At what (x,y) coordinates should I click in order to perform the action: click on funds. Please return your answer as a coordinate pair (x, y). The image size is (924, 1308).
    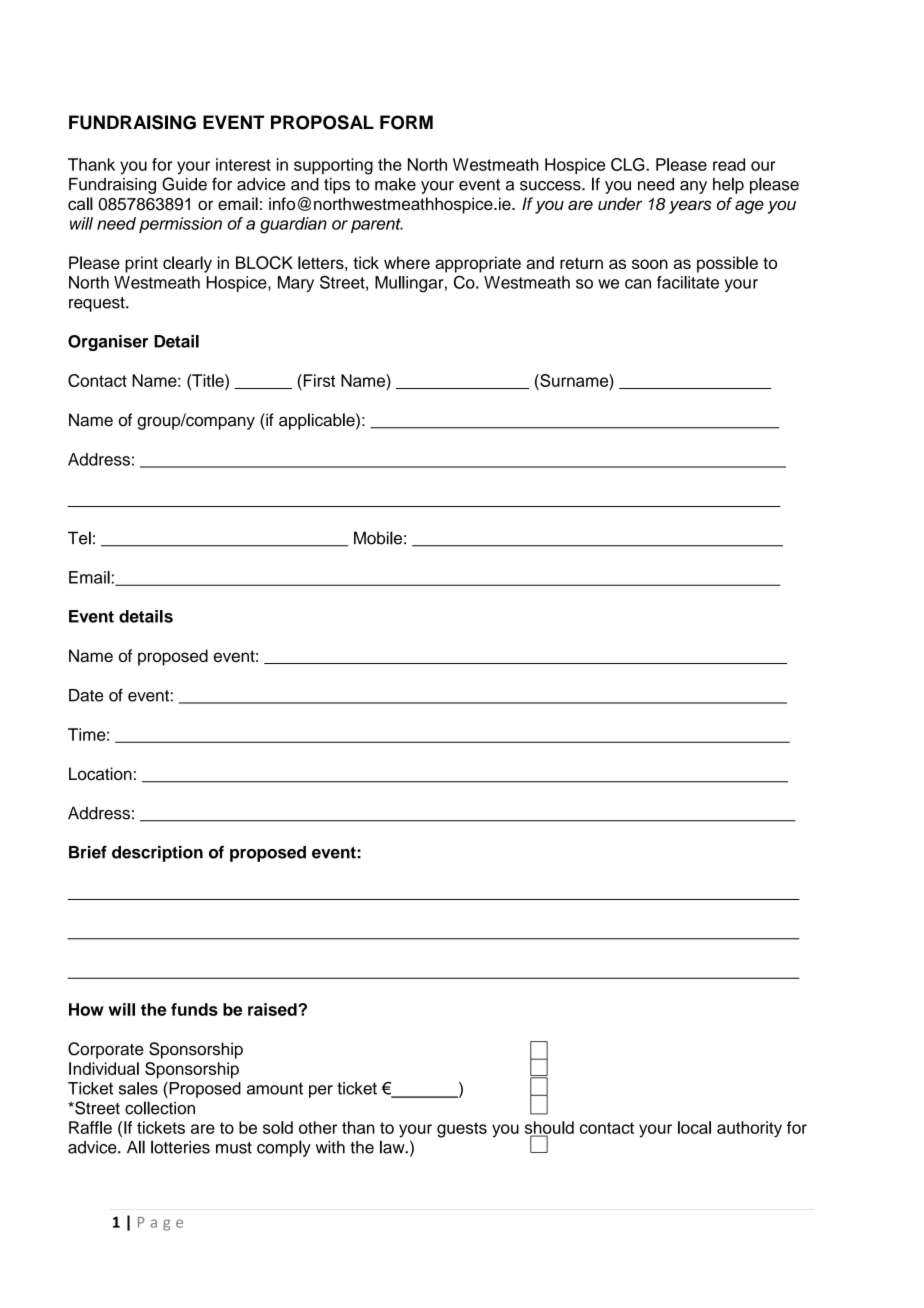
    Looking at the image, I should click on (194, 1009).
